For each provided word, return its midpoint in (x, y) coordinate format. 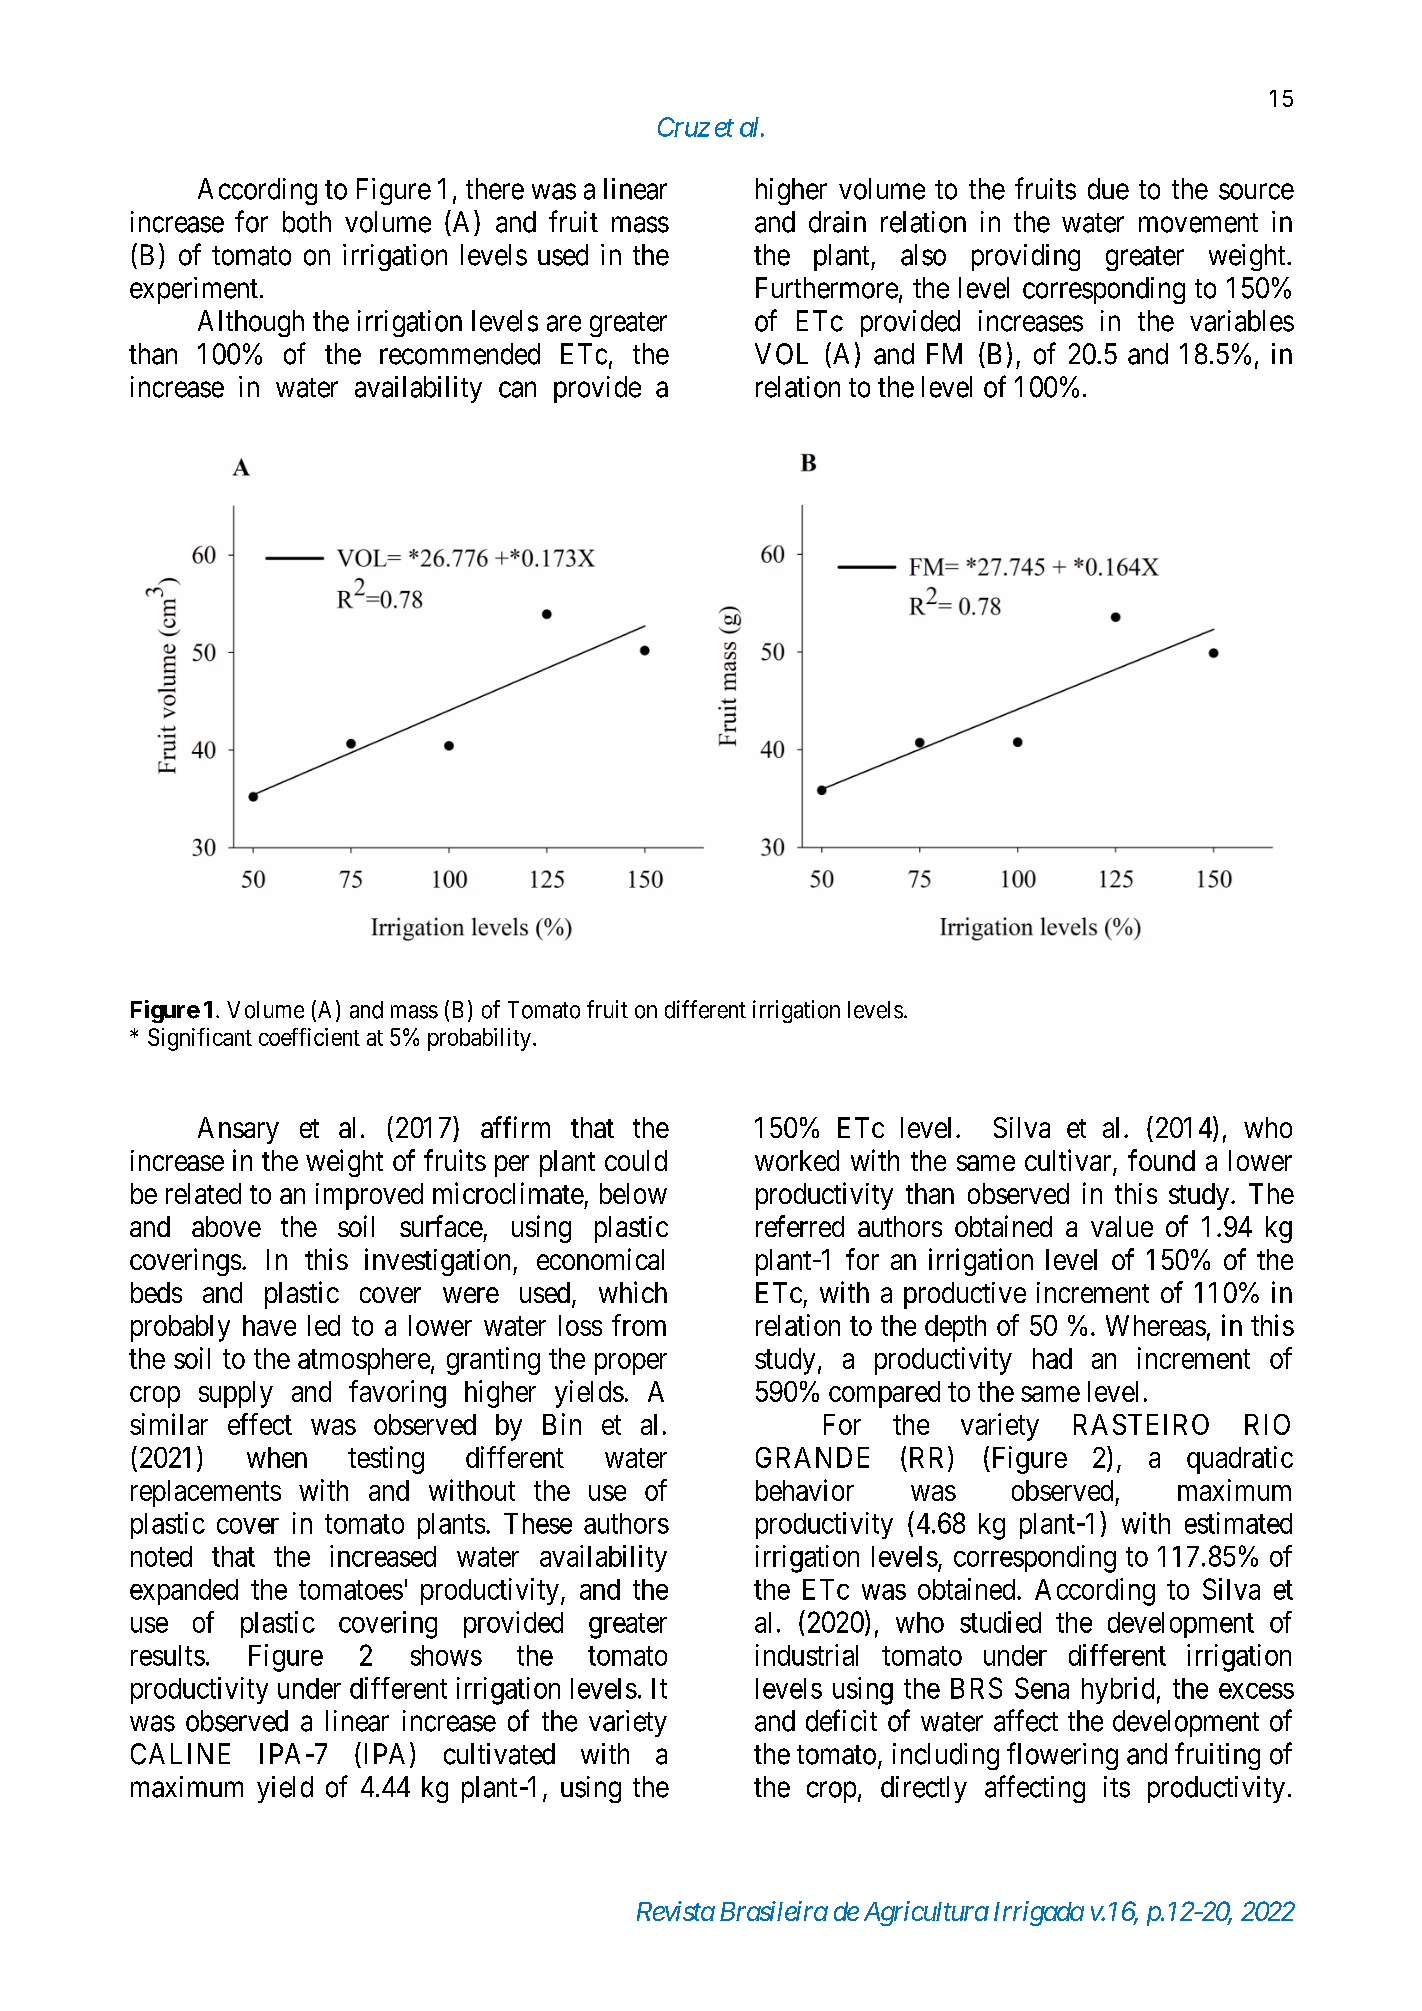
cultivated (499, 1754)
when (277, 1457)
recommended (460, 354)
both (307, 222)
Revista (676, 1911)
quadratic (1240, 1460)
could (636, 1160)
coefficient (309, 1037)
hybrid (1118, 1690)
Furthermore (827, 288)
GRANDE (812, 1457)
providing (1026, 257)
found (1161, 1160)
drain (837, 222)
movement (1198, 223)
